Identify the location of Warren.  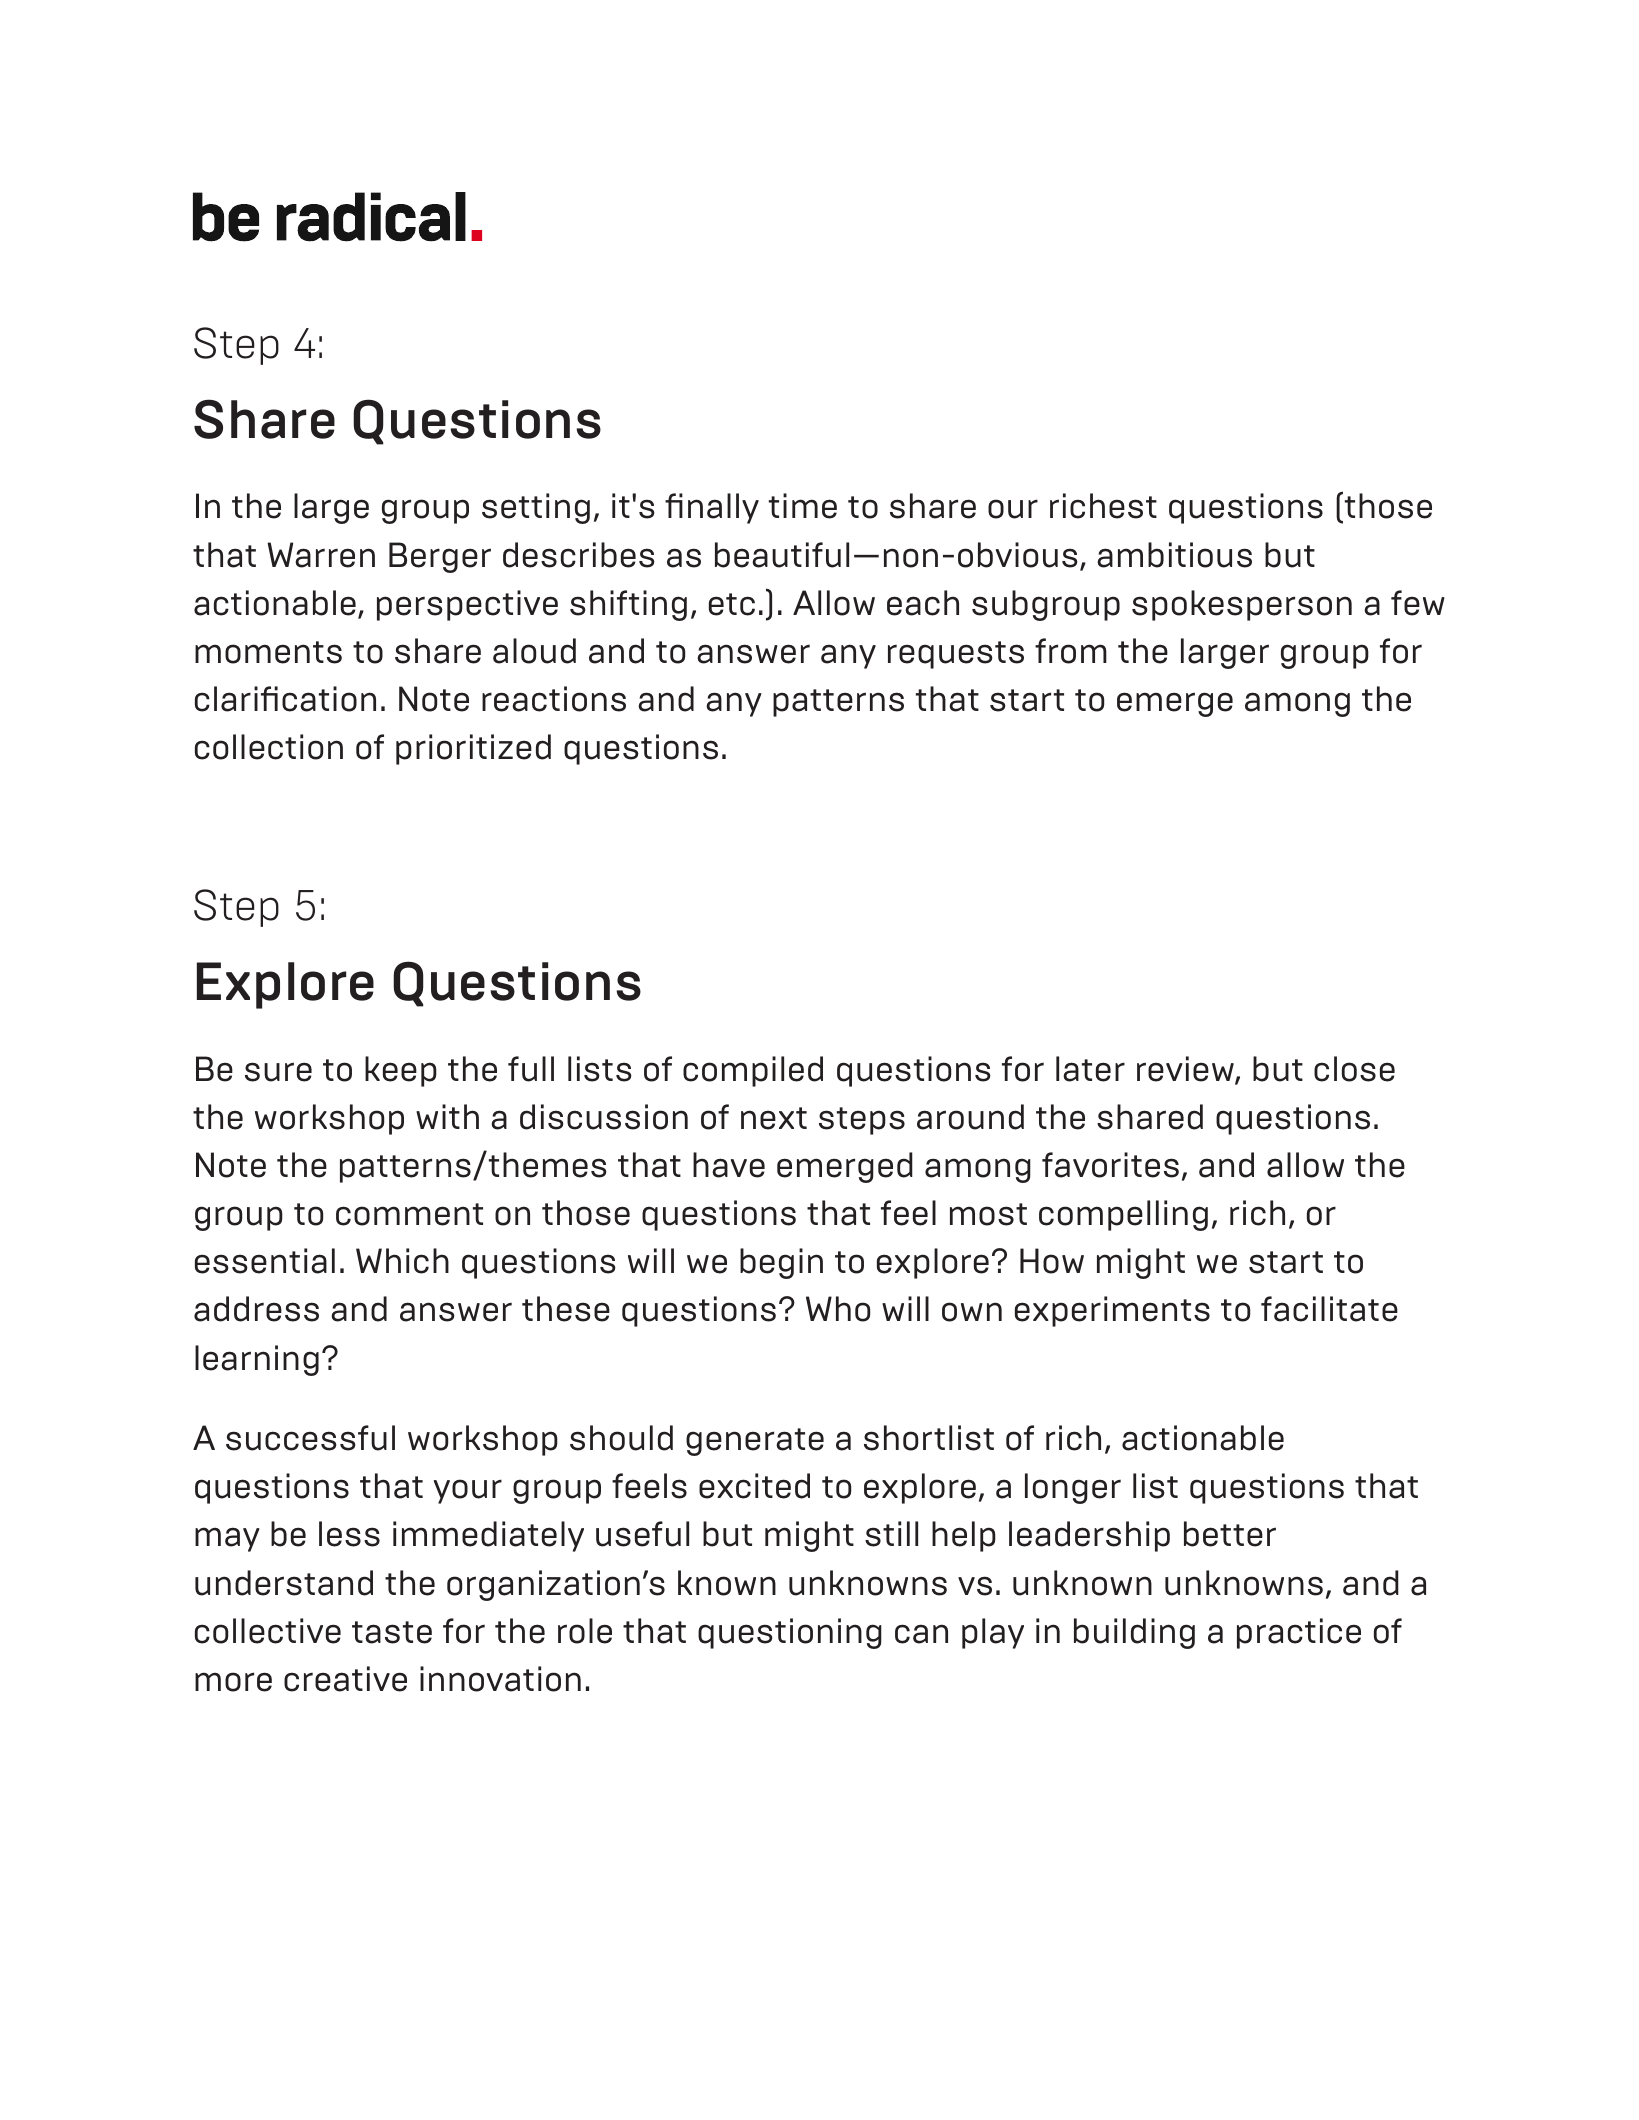
(321, 555).
